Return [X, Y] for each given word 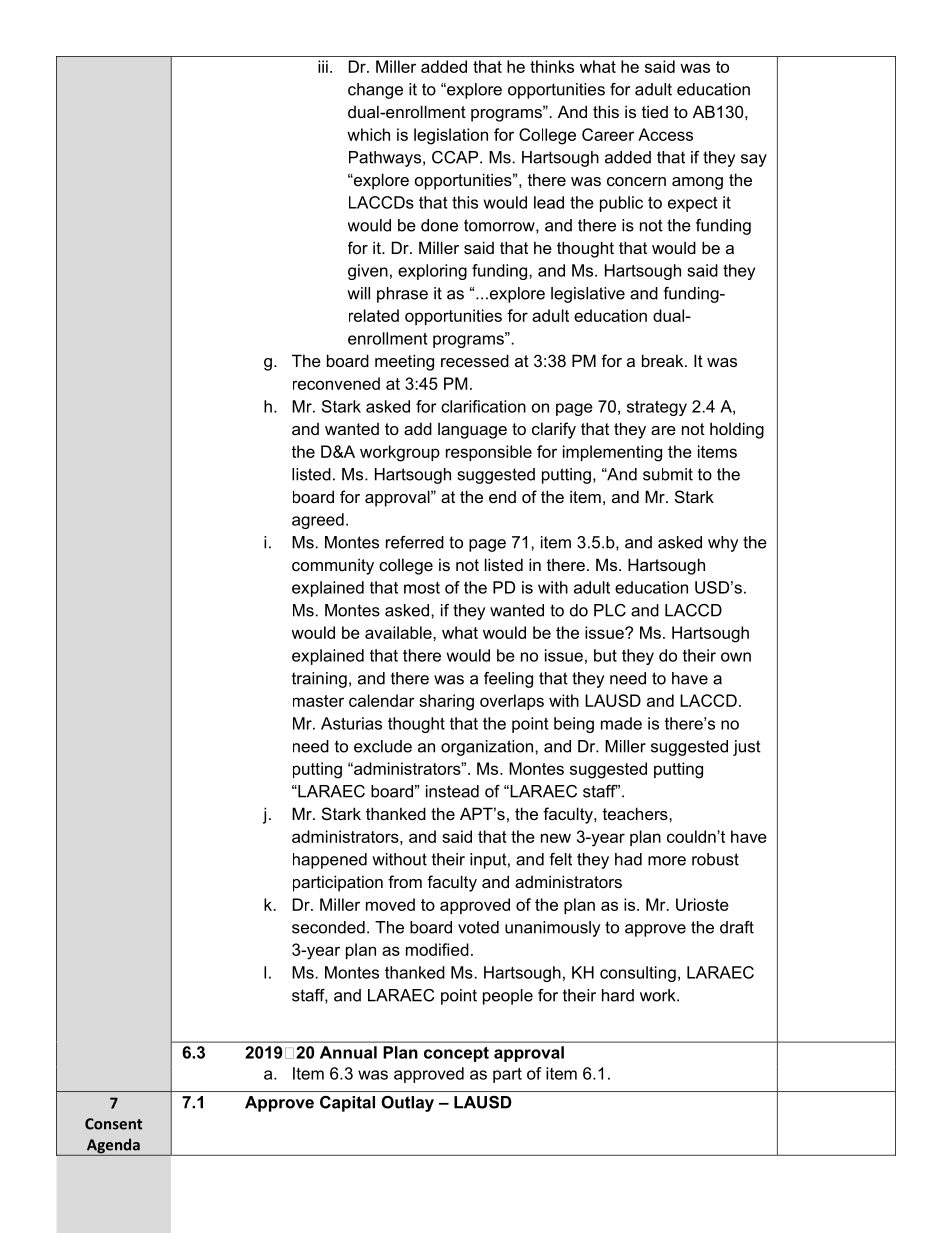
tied [655, 111]
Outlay [407, 1104]
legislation [451, 136]
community [333, 566]
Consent [113, 1124]
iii [323, 66]
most [422, 588]
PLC [610, 610]
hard [618, 995]
